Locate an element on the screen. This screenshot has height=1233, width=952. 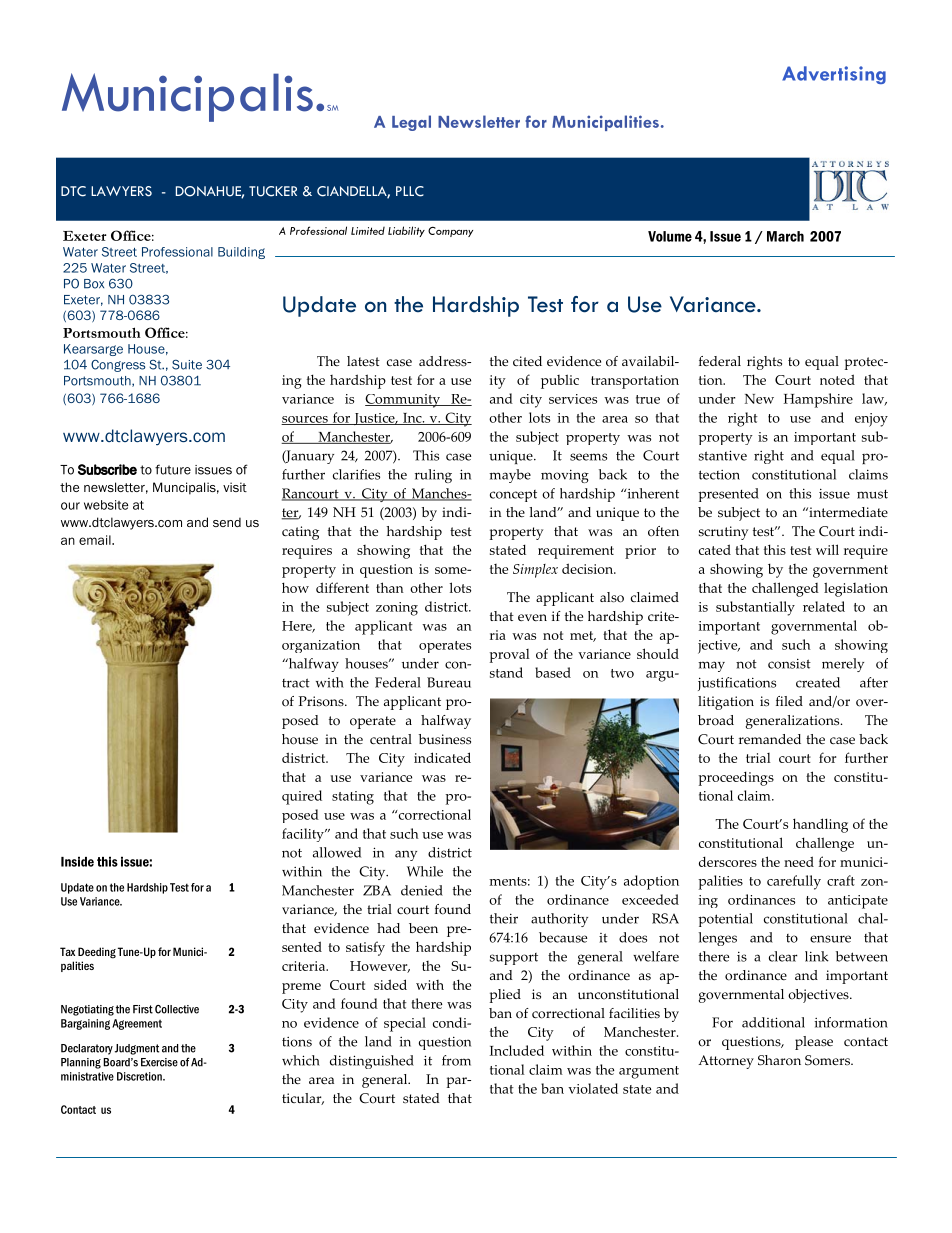
TUCKER is located at coordinates (273, 191).
